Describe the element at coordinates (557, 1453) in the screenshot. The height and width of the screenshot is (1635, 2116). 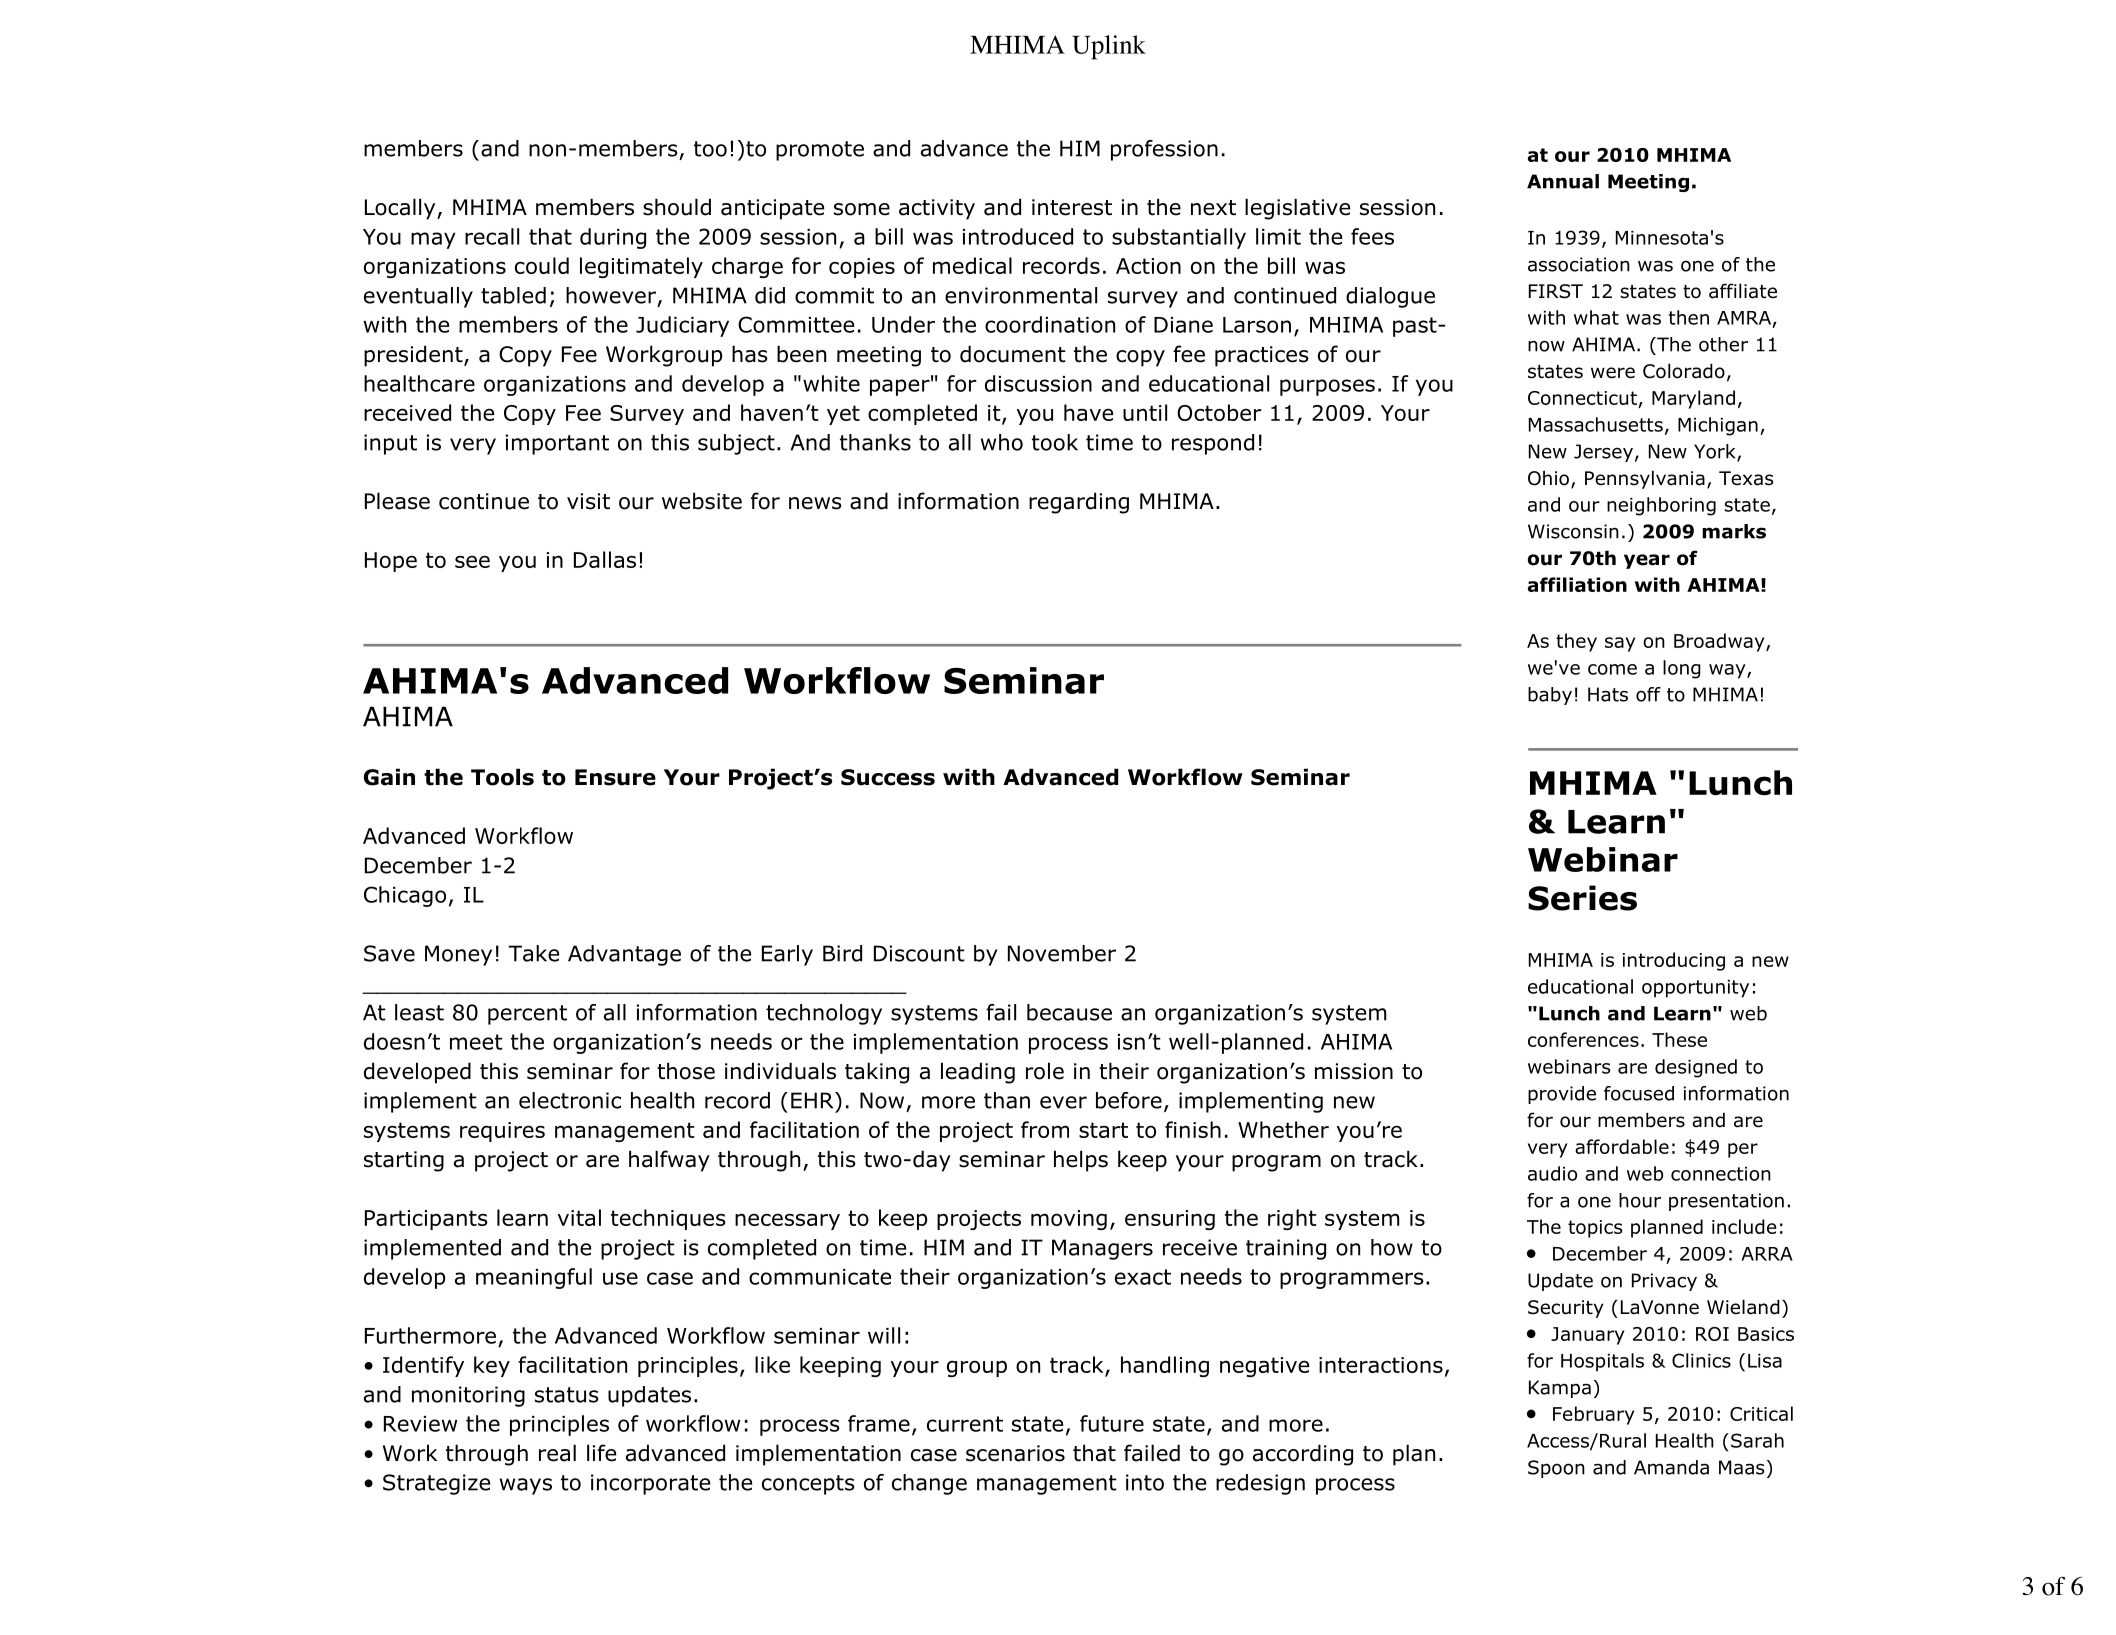
I see `real` at that location.
